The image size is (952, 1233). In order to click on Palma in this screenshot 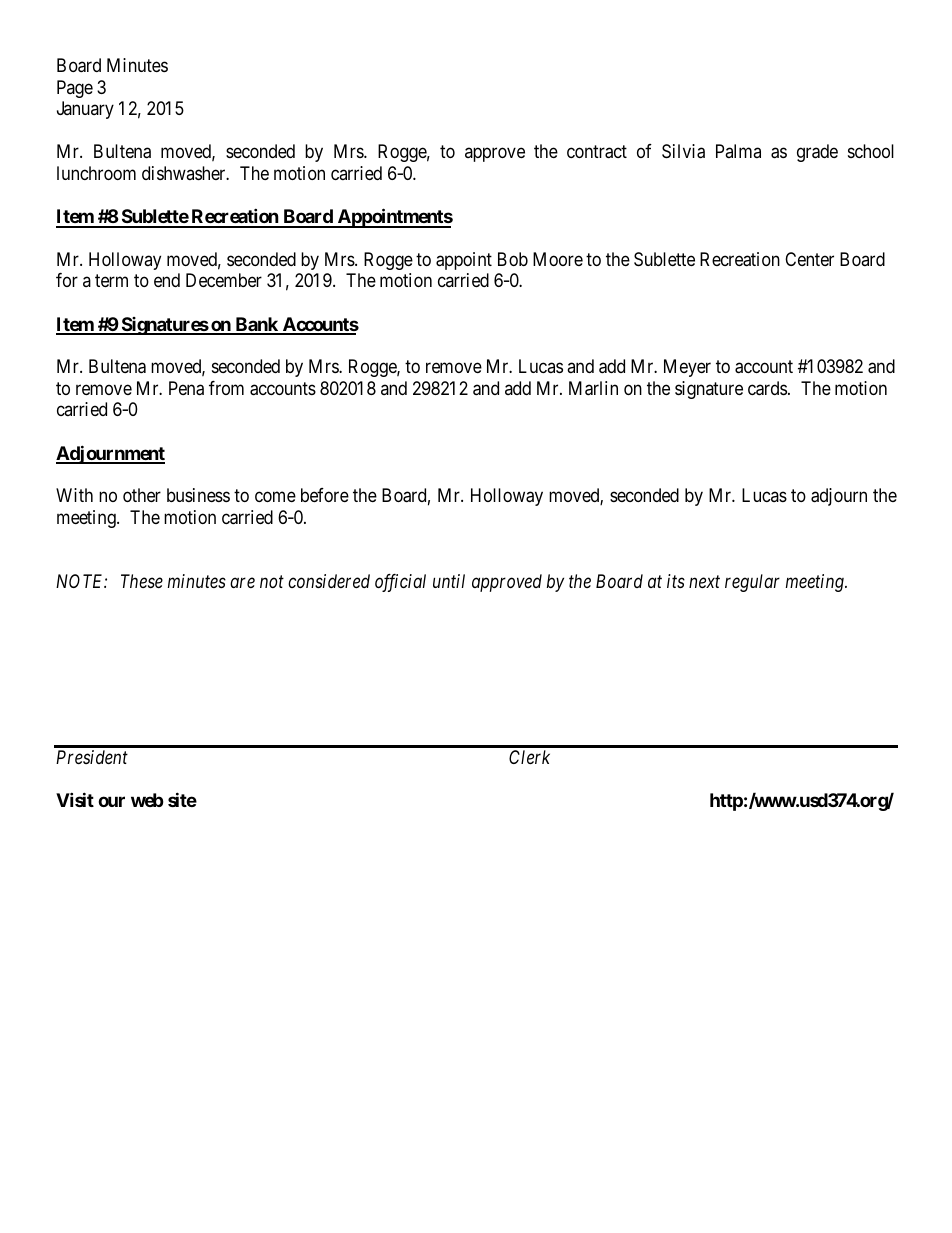, I will do `click(738, 151)`.
